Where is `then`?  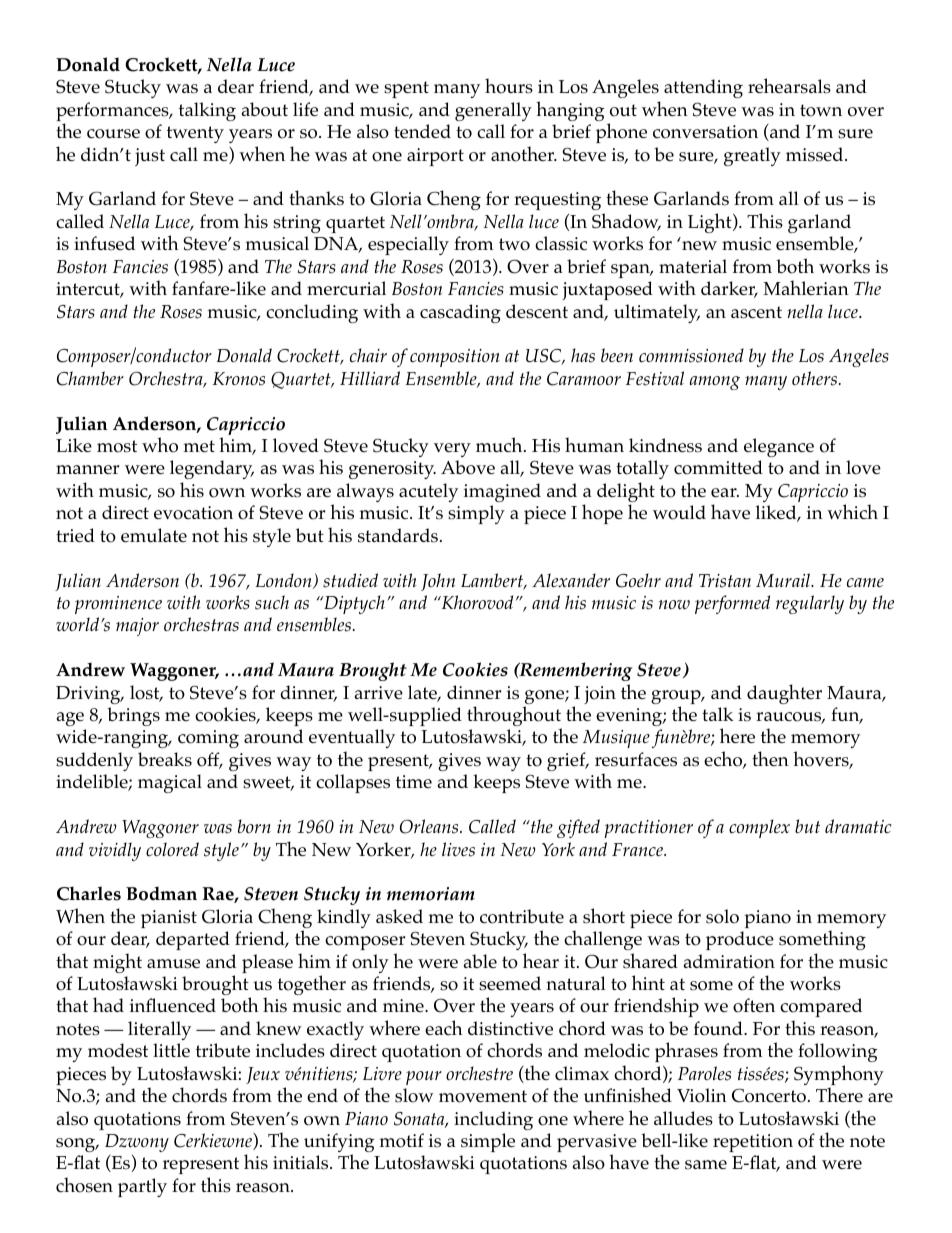
then is located at coordinates (770, 758).
